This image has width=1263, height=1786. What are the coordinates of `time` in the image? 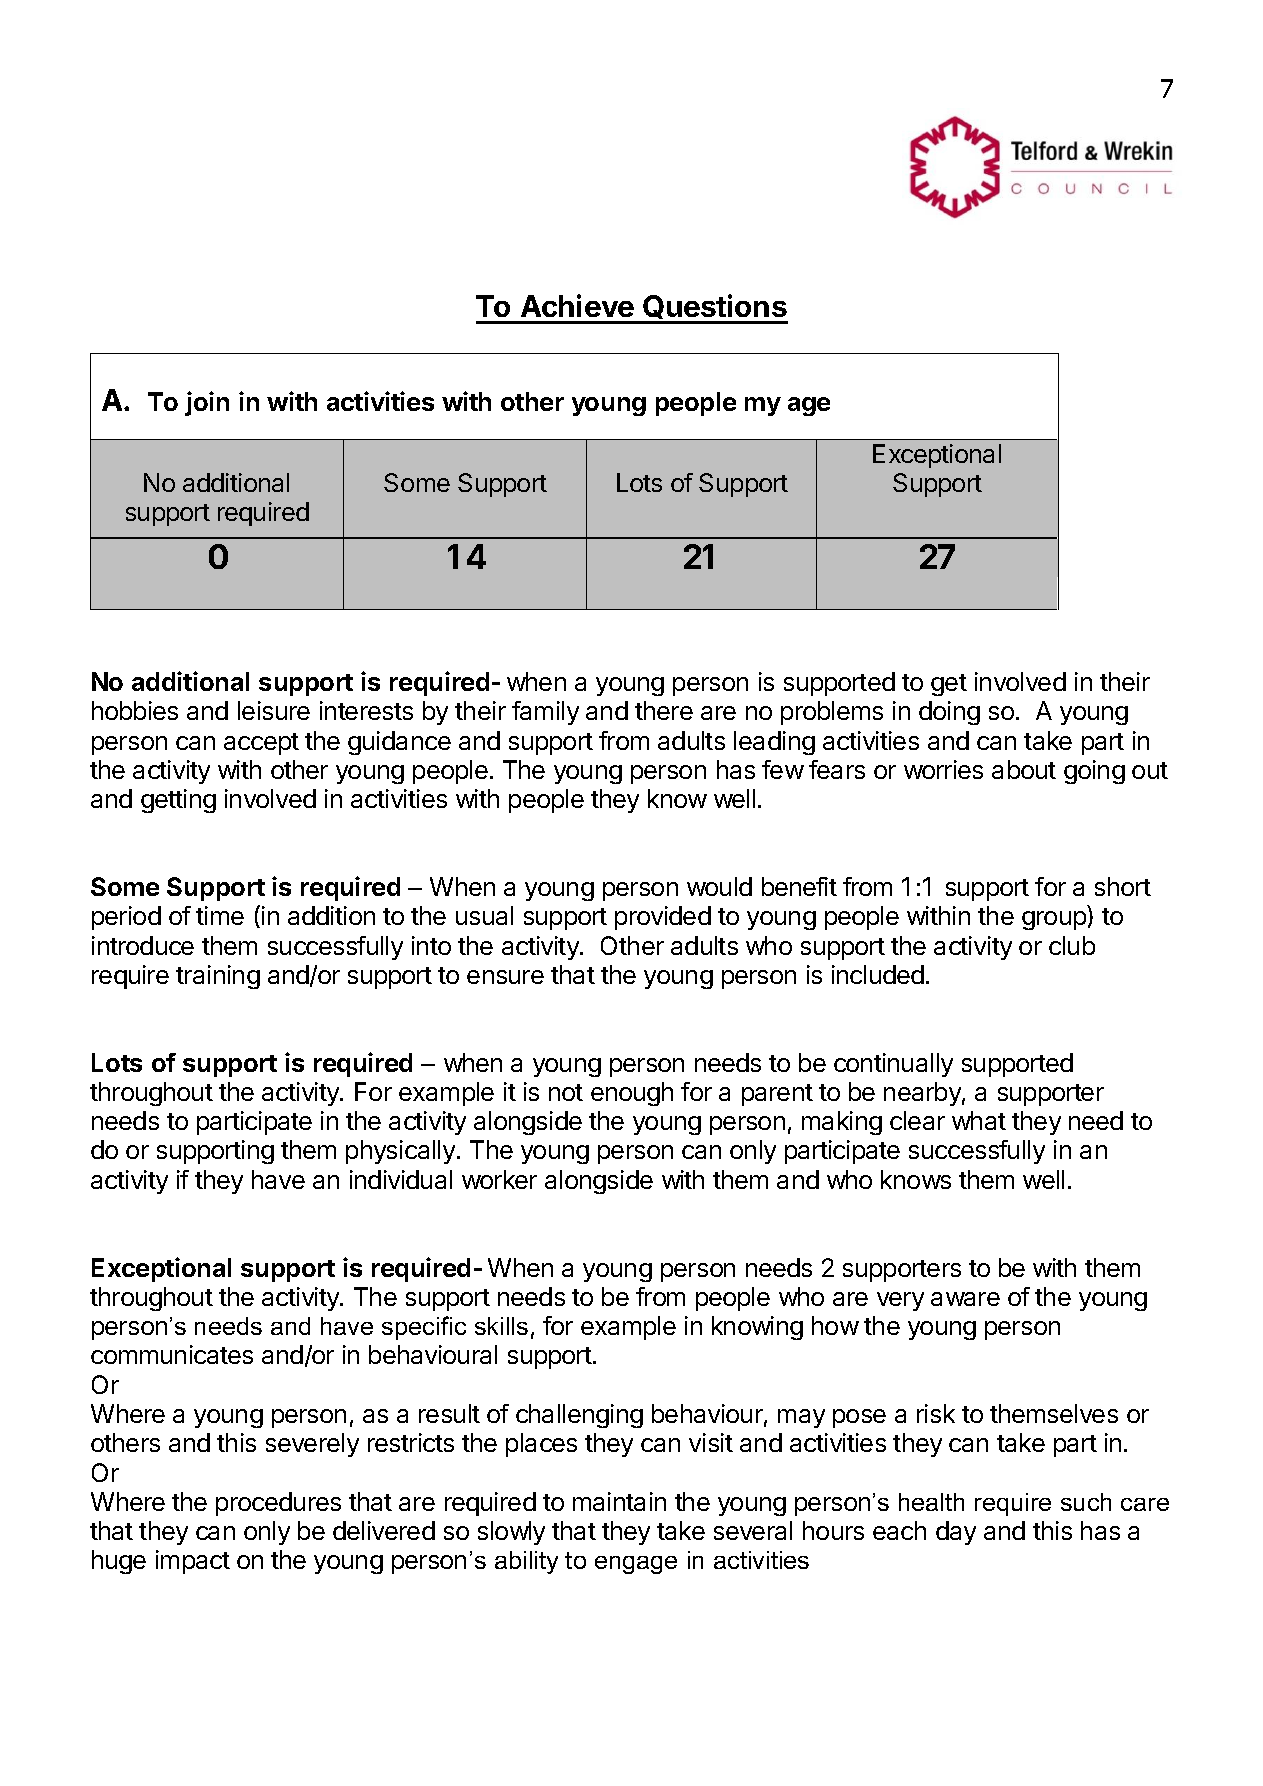 It's located at (220, 915).
